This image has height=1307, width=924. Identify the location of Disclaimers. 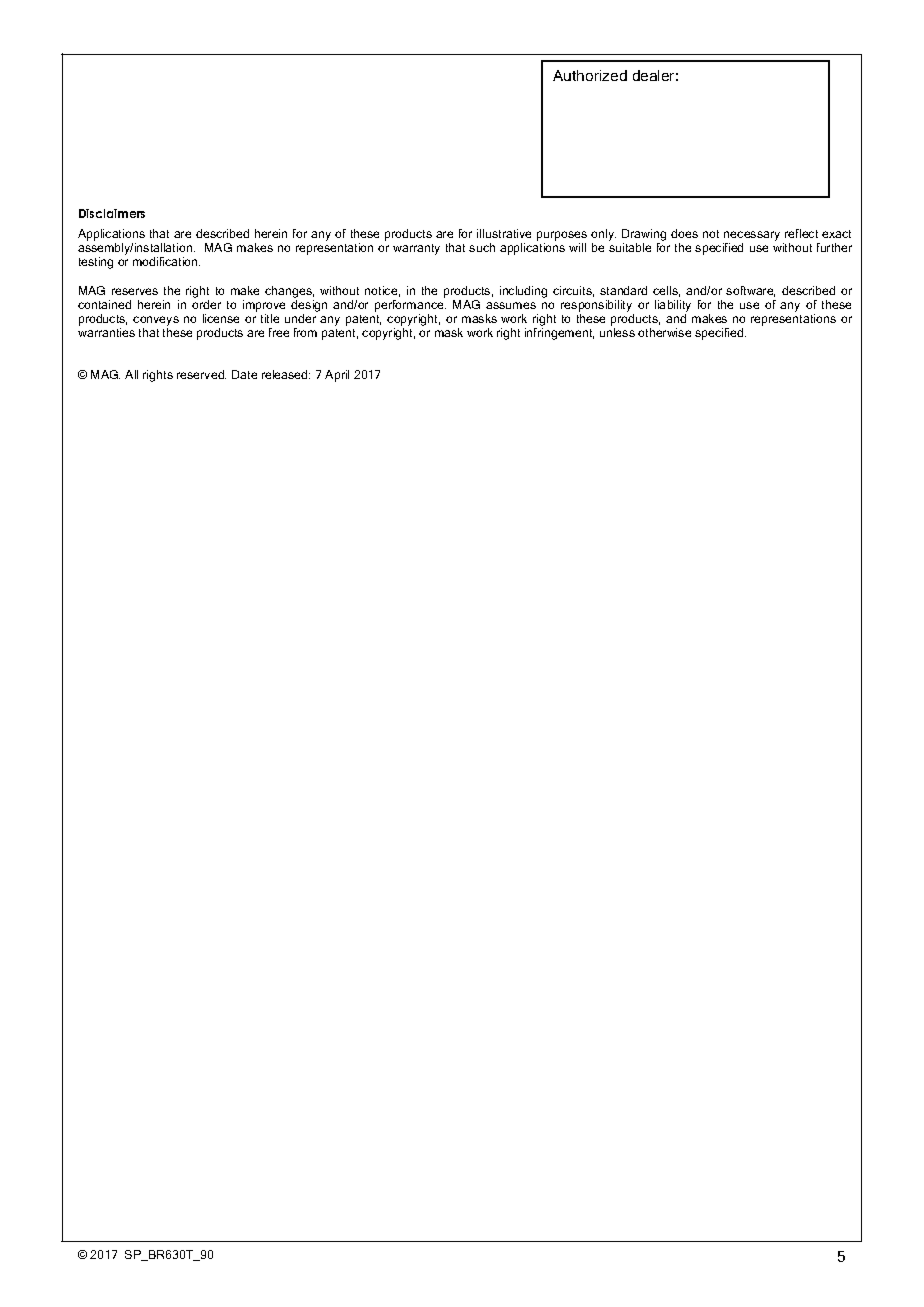
(112, 213).
